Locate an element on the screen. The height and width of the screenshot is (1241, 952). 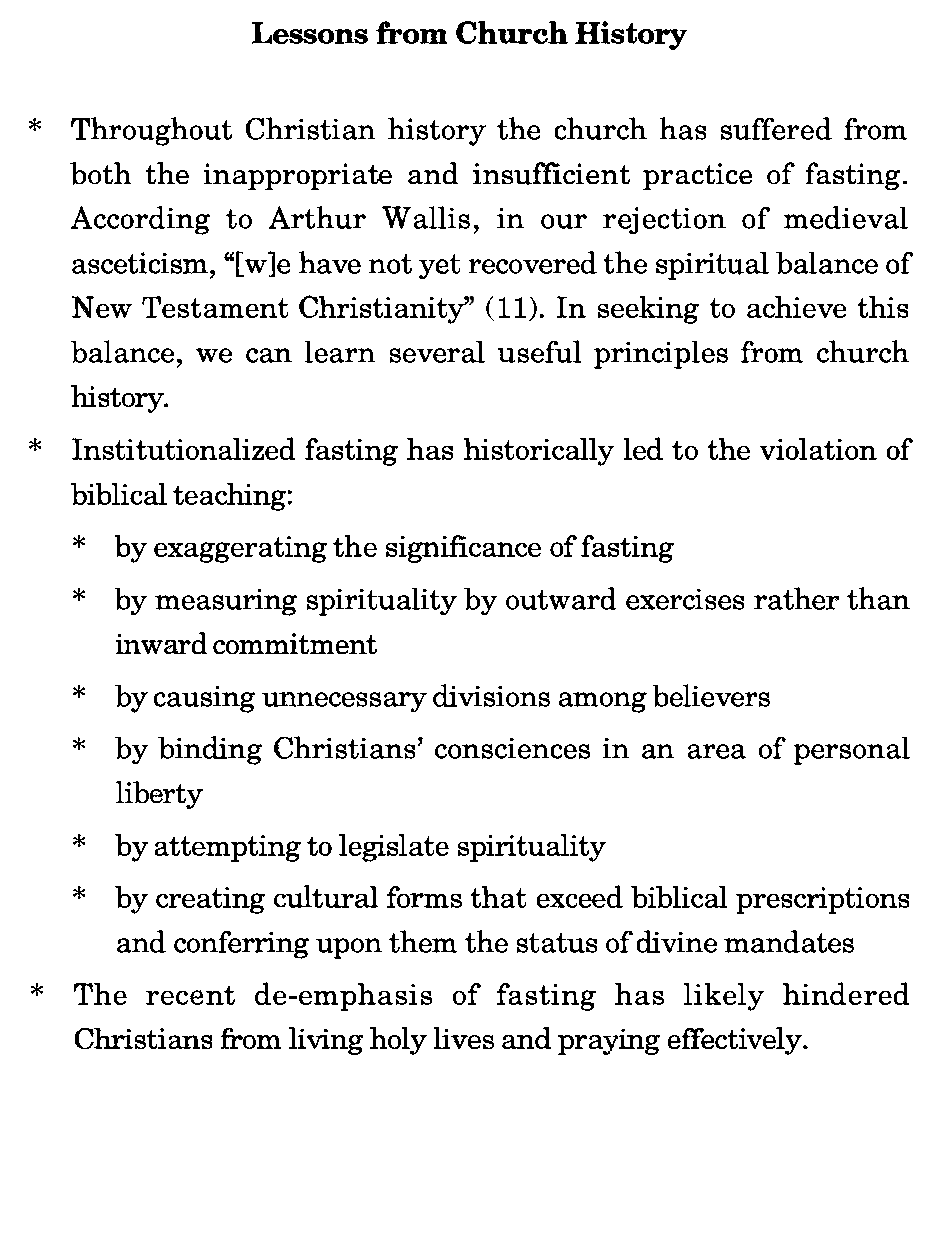
Throughout is located at coordinates (151, 131).
